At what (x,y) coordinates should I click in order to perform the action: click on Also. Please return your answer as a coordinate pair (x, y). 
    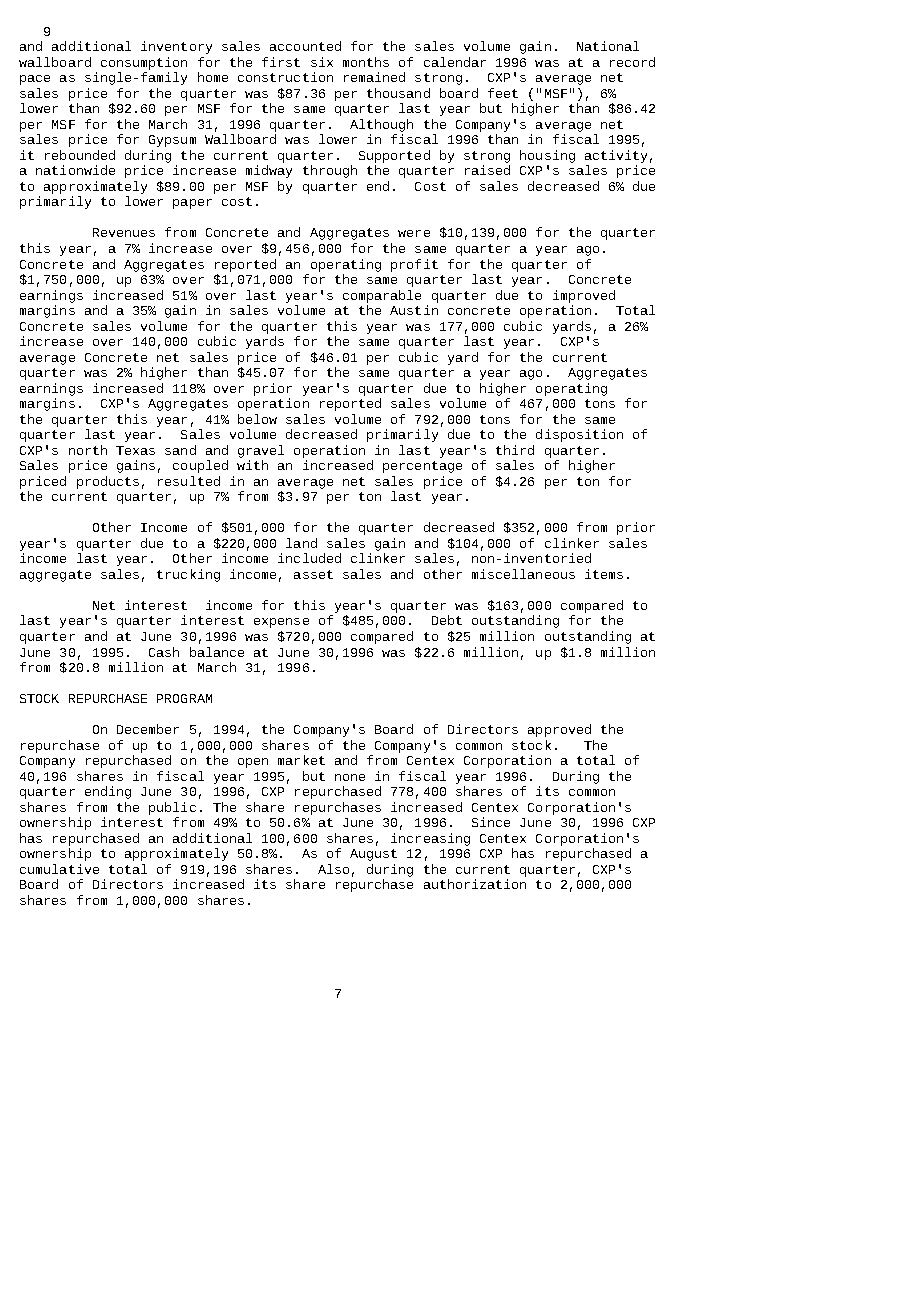
    Looking at the image, I should click on (333, 869).
